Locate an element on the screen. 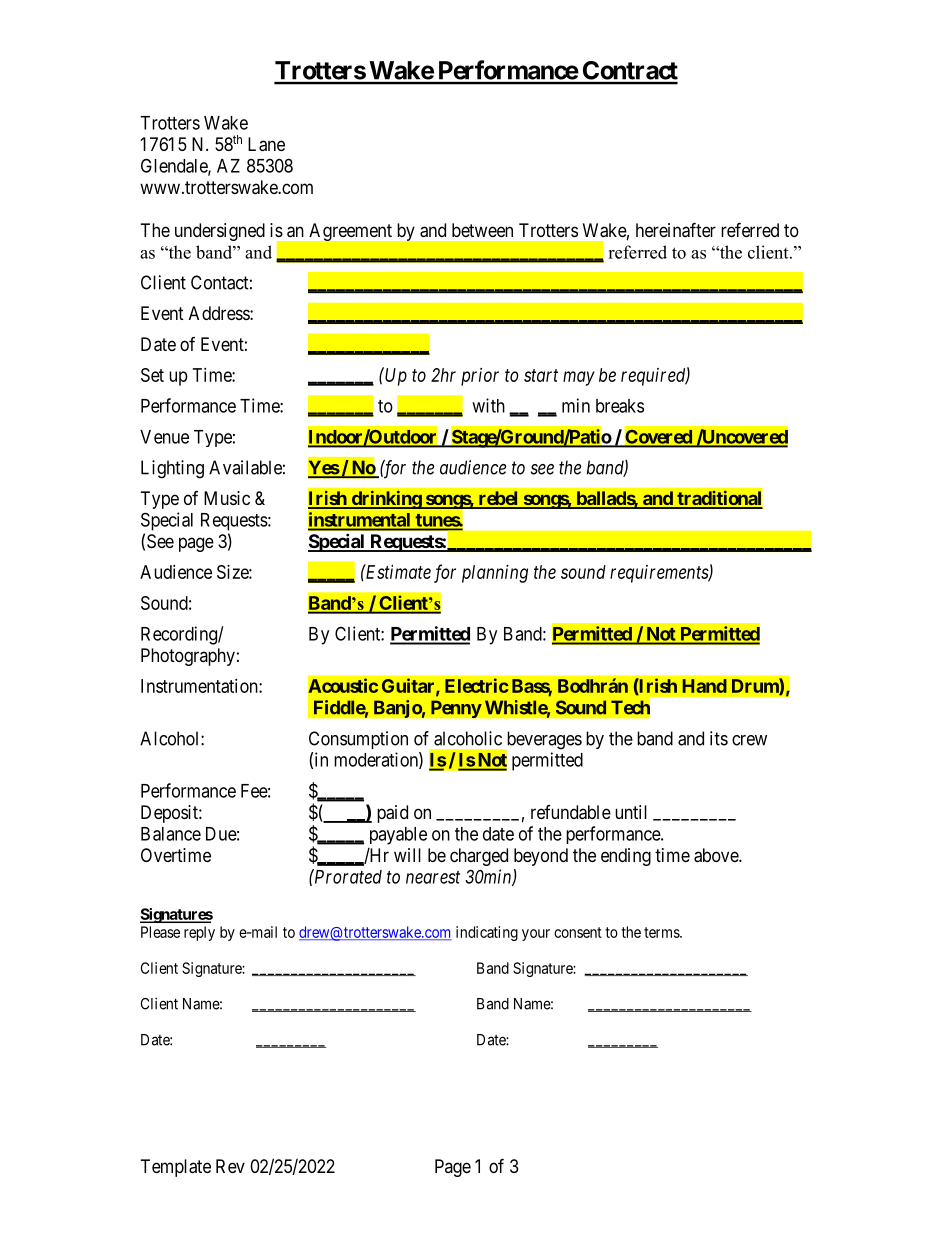  breaks is located at coordinates (620, 406).
